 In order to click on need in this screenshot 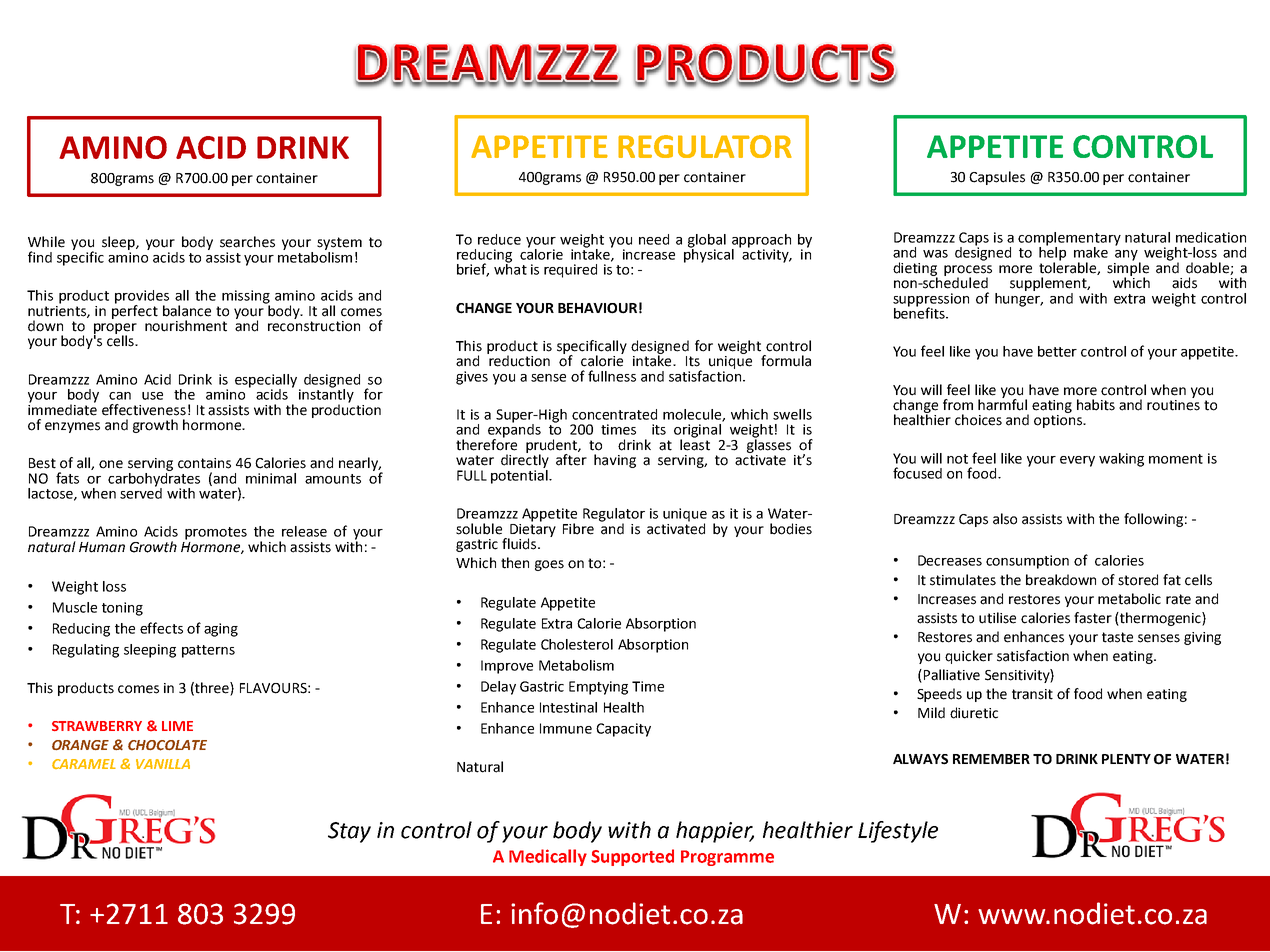, I will do `click(654, 239)`.
